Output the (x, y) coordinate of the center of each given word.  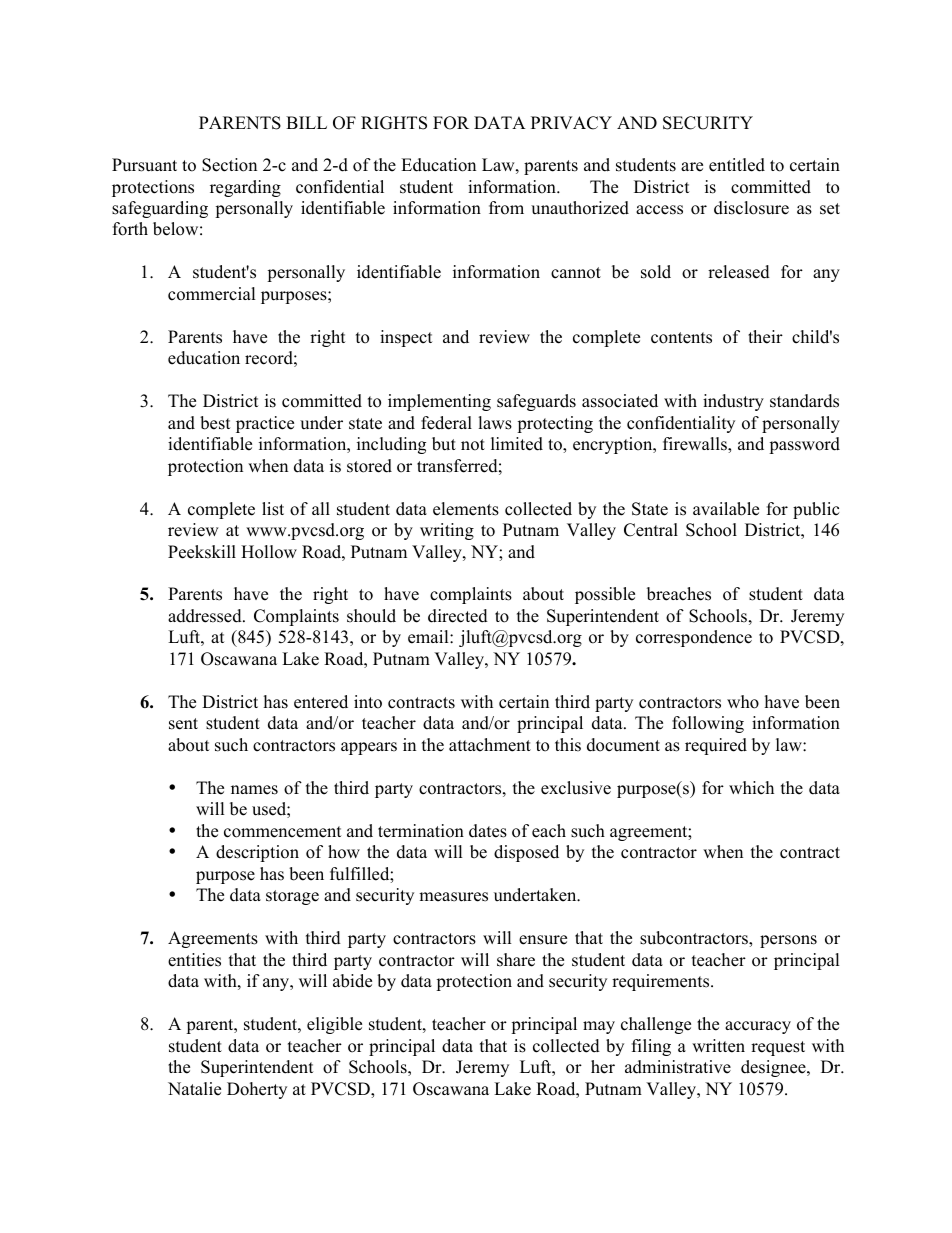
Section (229, 165)
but (444, 444)
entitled (737, 165)
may (599, 1027)
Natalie (194, 1089)
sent (183, 724)
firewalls (696, 445)
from (506, 208)
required (716, 746)
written (718, 1046)
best (215, 423)
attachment (490, 745)
